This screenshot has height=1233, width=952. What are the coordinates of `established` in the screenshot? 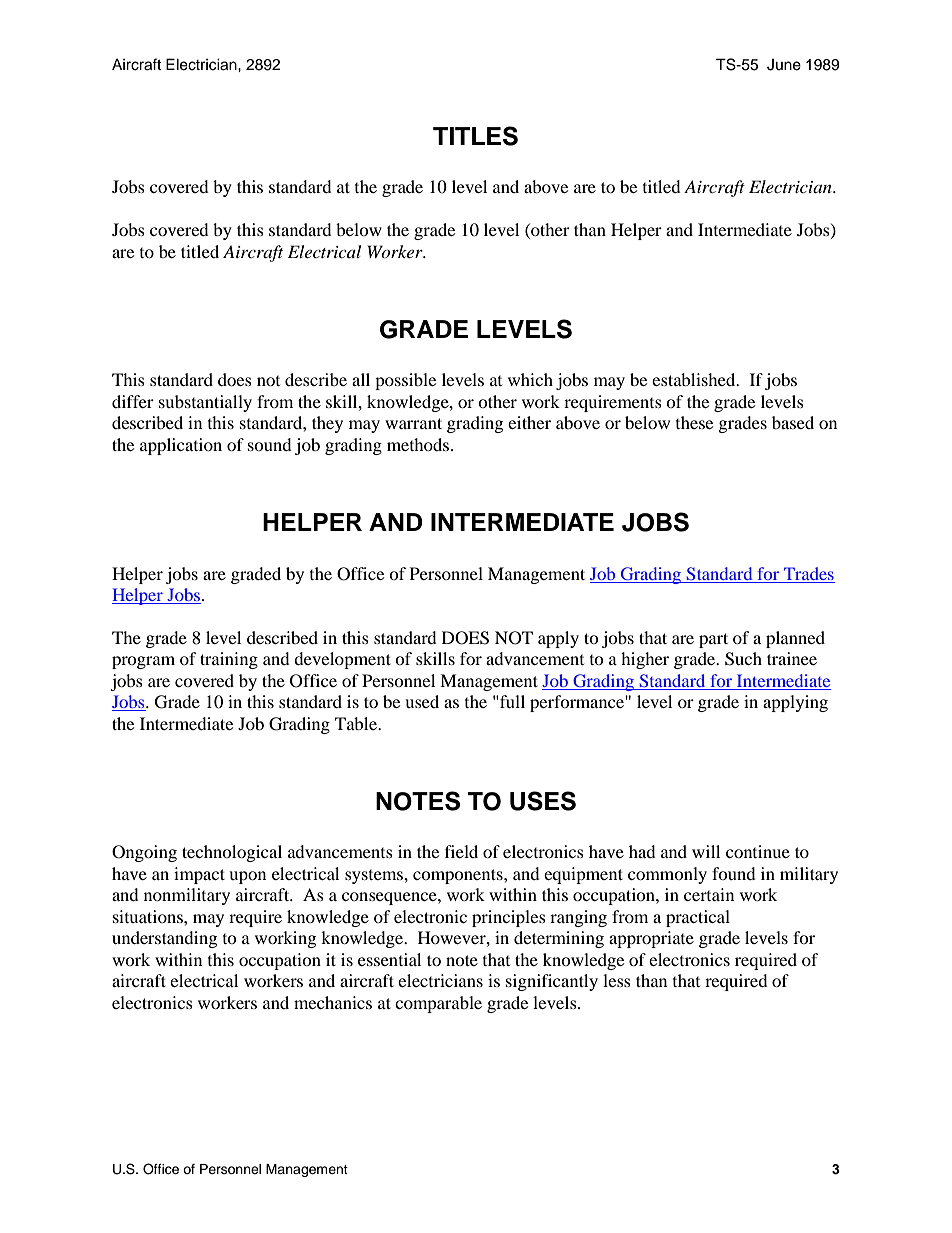 It's located at (695, 379).
